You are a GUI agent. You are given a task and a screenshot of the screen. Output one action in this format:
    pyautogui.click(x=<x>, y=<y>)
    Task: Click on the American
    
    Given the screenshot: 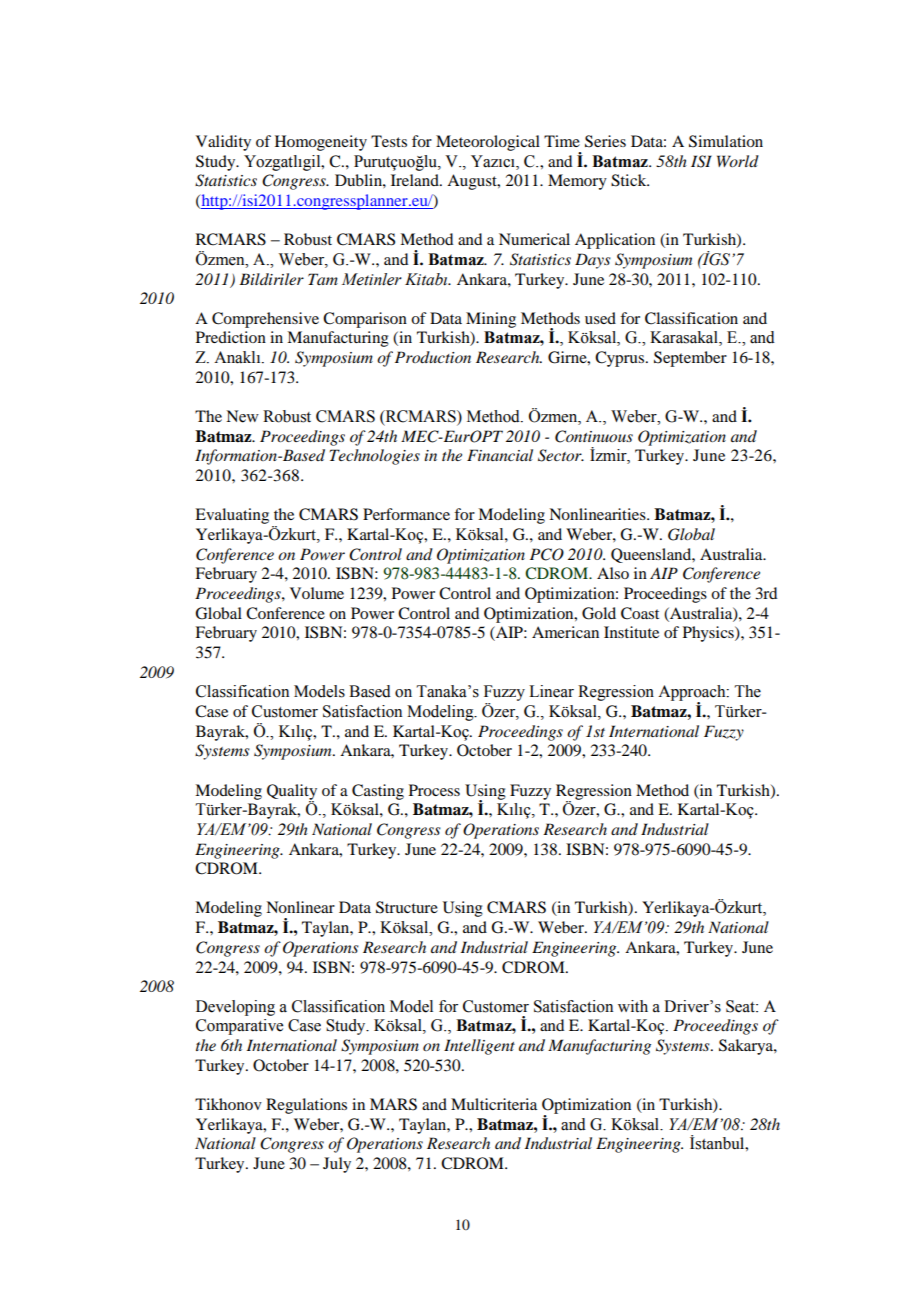 What is the action you would take?
    pyautogui.click(x=565, y=632)
